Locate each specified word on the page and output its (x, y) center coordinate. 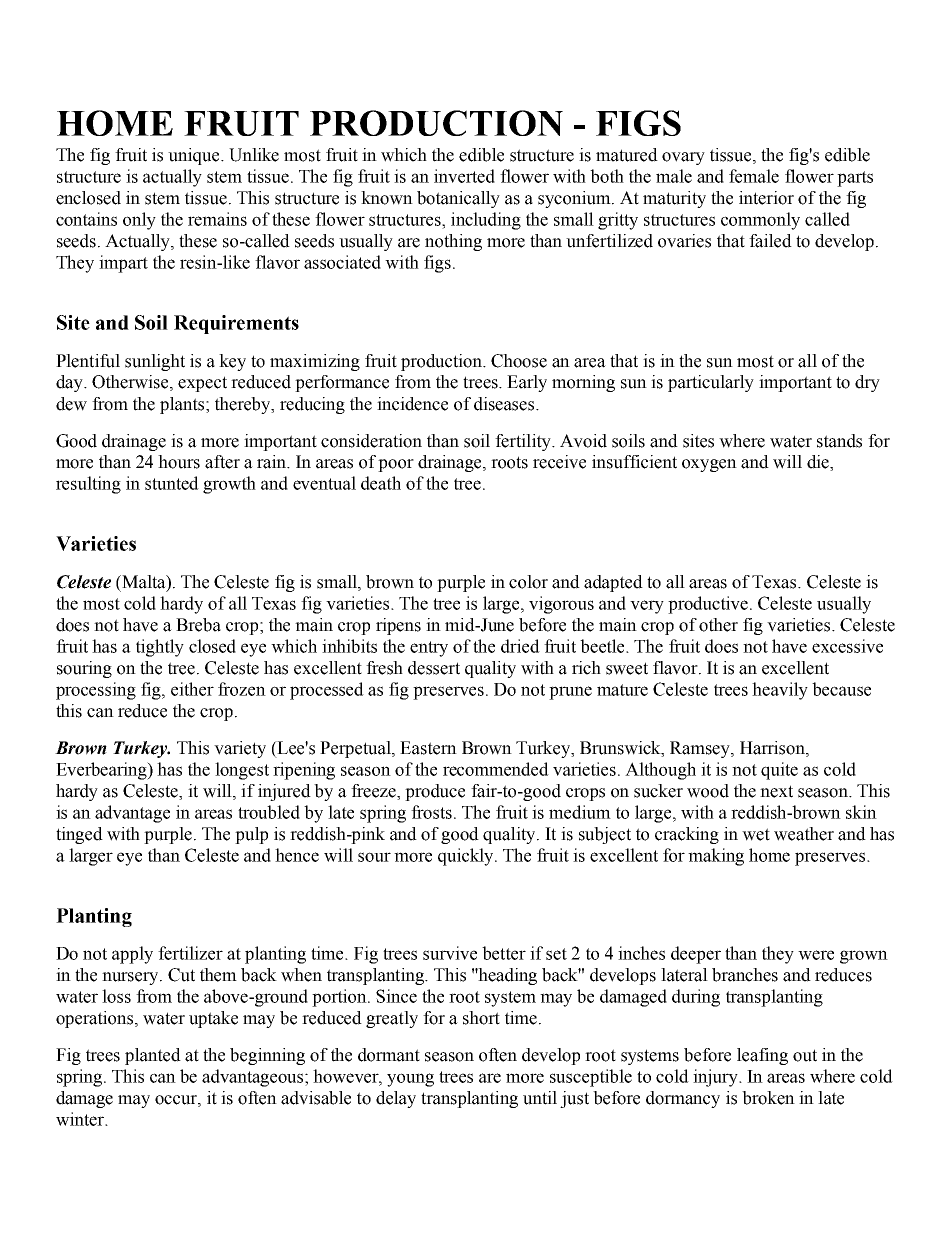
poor (396, 465)
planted (153, 1056)
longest (242, 771)
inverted (464, 176)
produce (435, 792)
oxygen (709, 465)
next (776, 791)
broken (768, 1098)
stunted (172, 483)
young (410, 1080)
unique (195, 156)
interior (766, 198)
